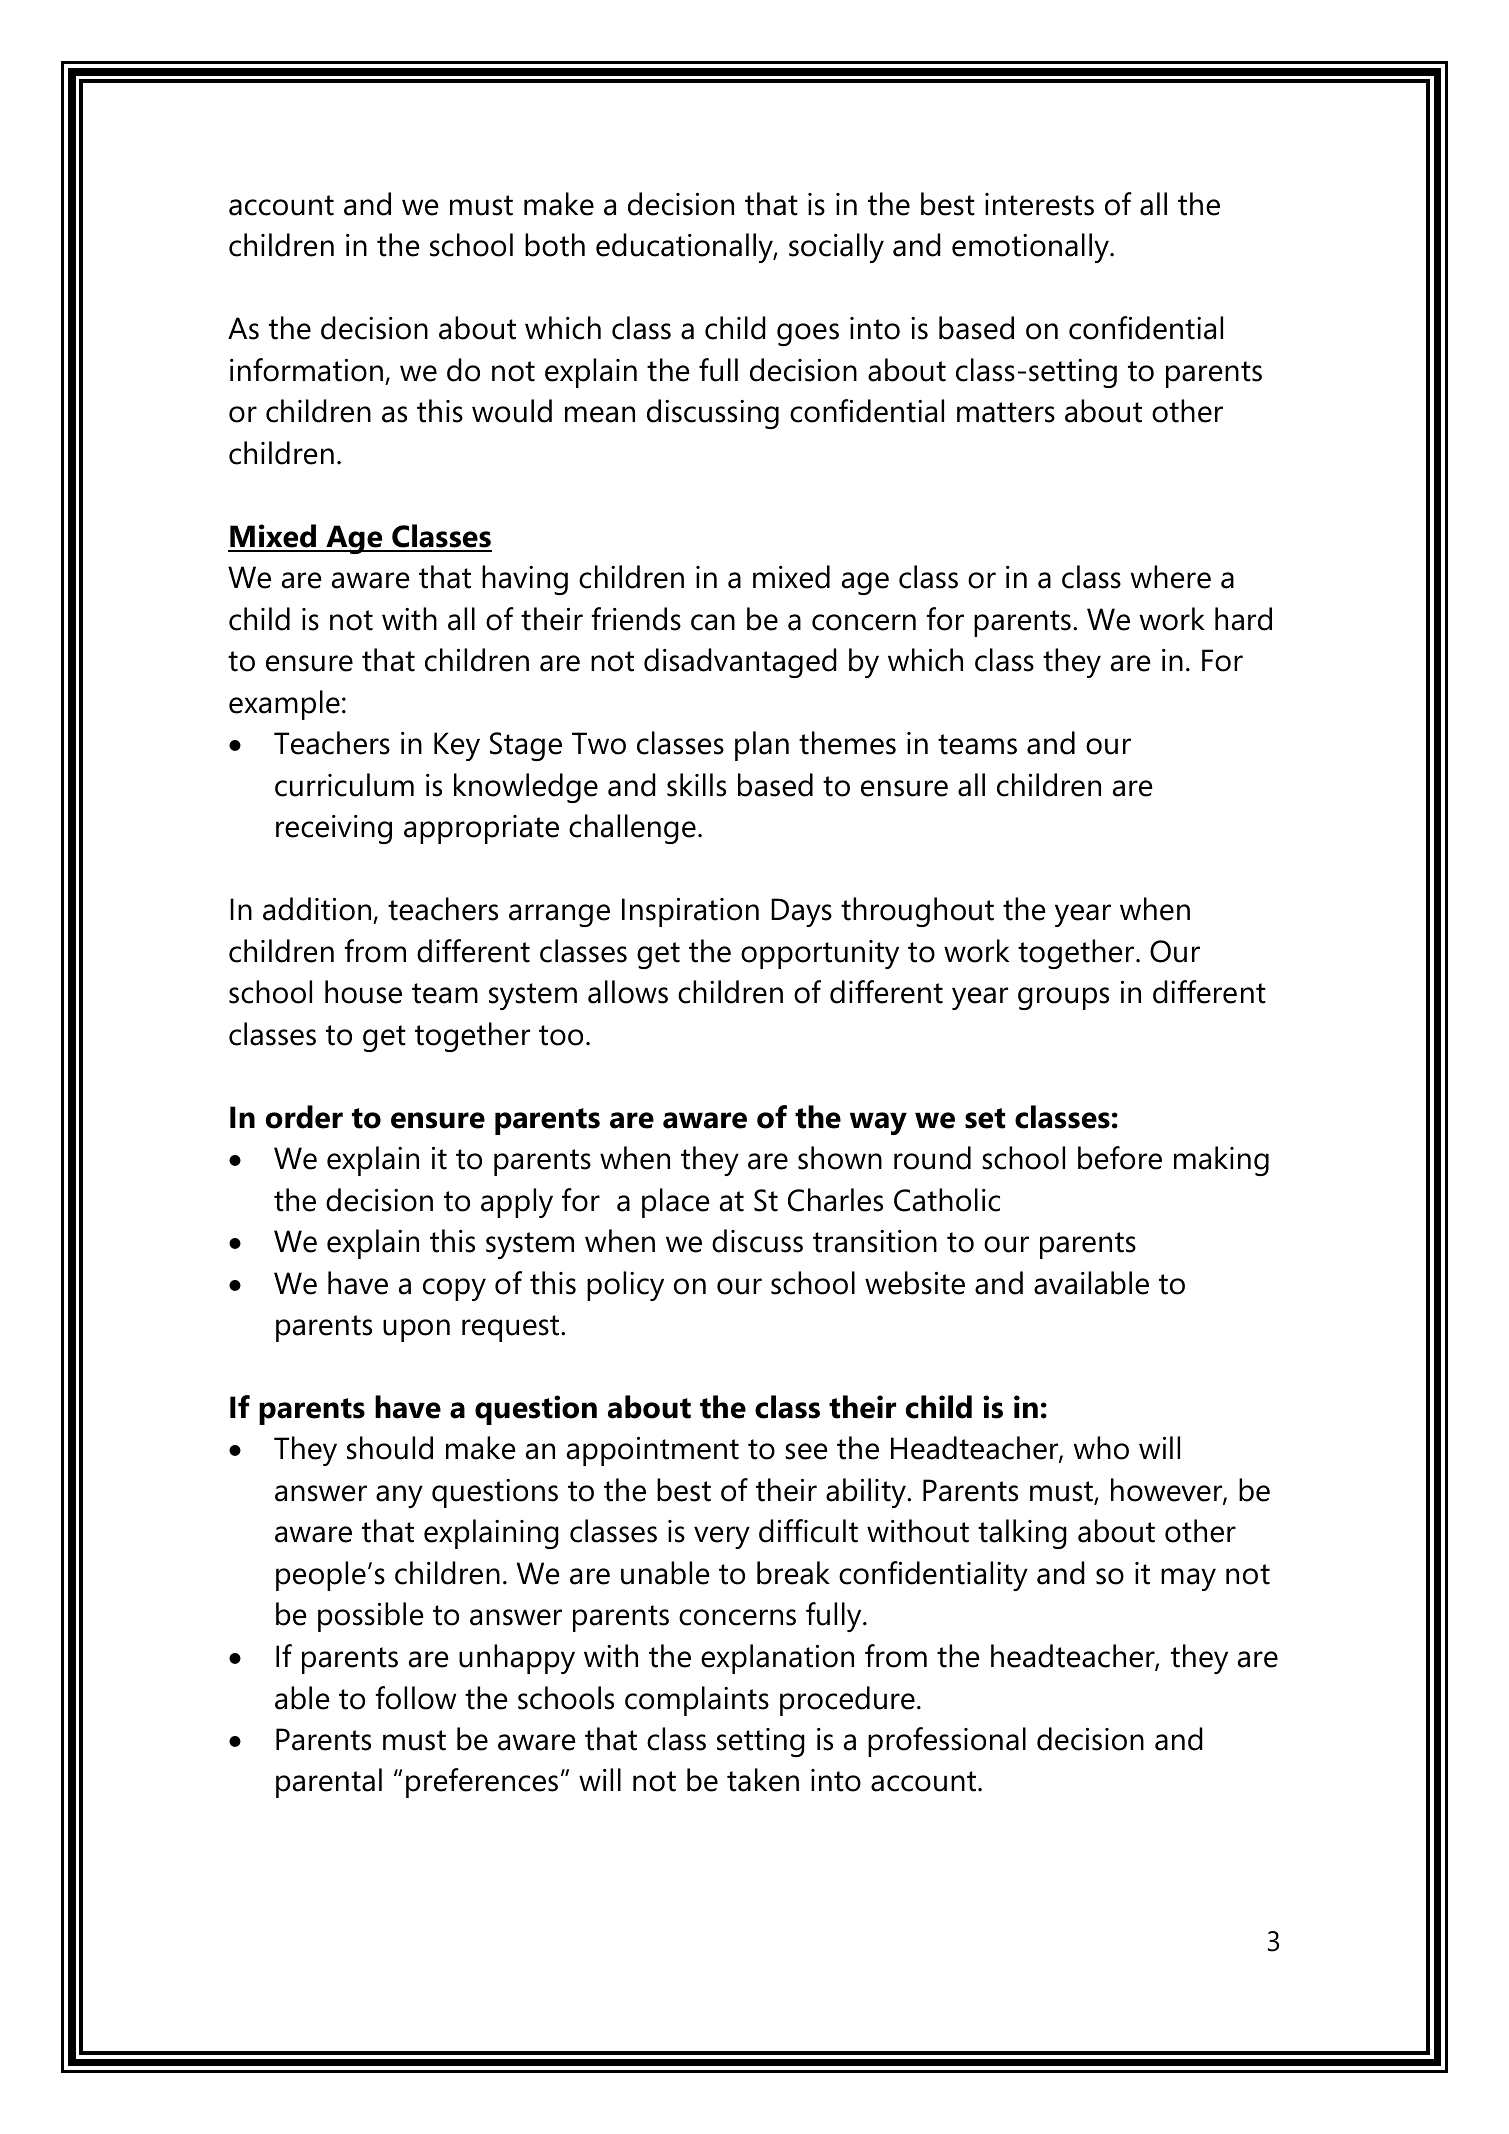  Describe the element at coordinates (525, 580) in the screenshot. I see `having` at that location.
